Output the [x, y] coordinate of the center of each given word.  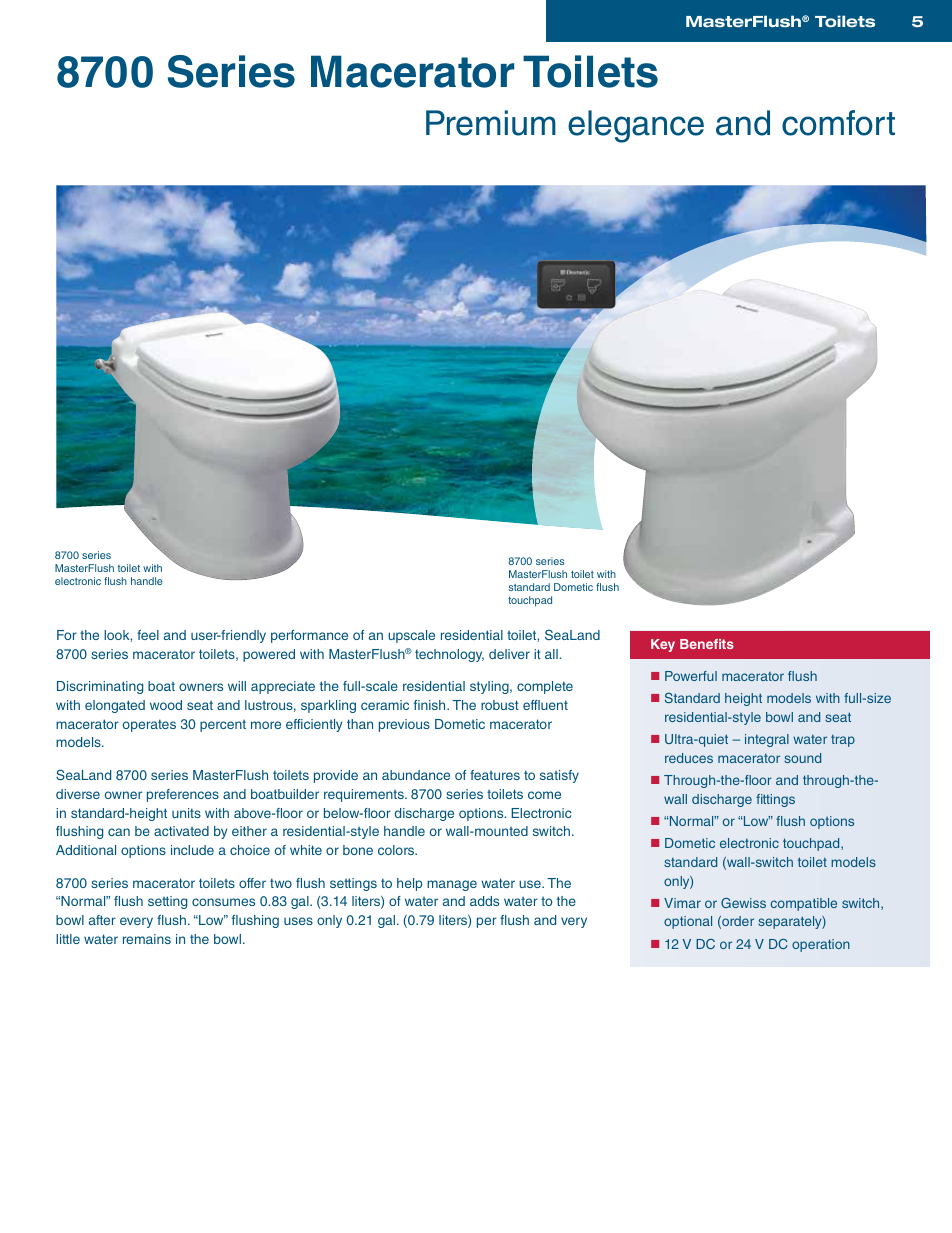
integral [767, 740]
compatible [803, 904]
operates [149, 725]
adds [484, 901]
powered [269, 655]
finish [431, 705]
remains [147, 939]
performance [309, 636]
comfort [838, 123]
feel [148, 635]
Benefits [707, 644]
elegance [636, 126]
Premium [491, 123]
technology [449, 655]
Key [663, 645]
